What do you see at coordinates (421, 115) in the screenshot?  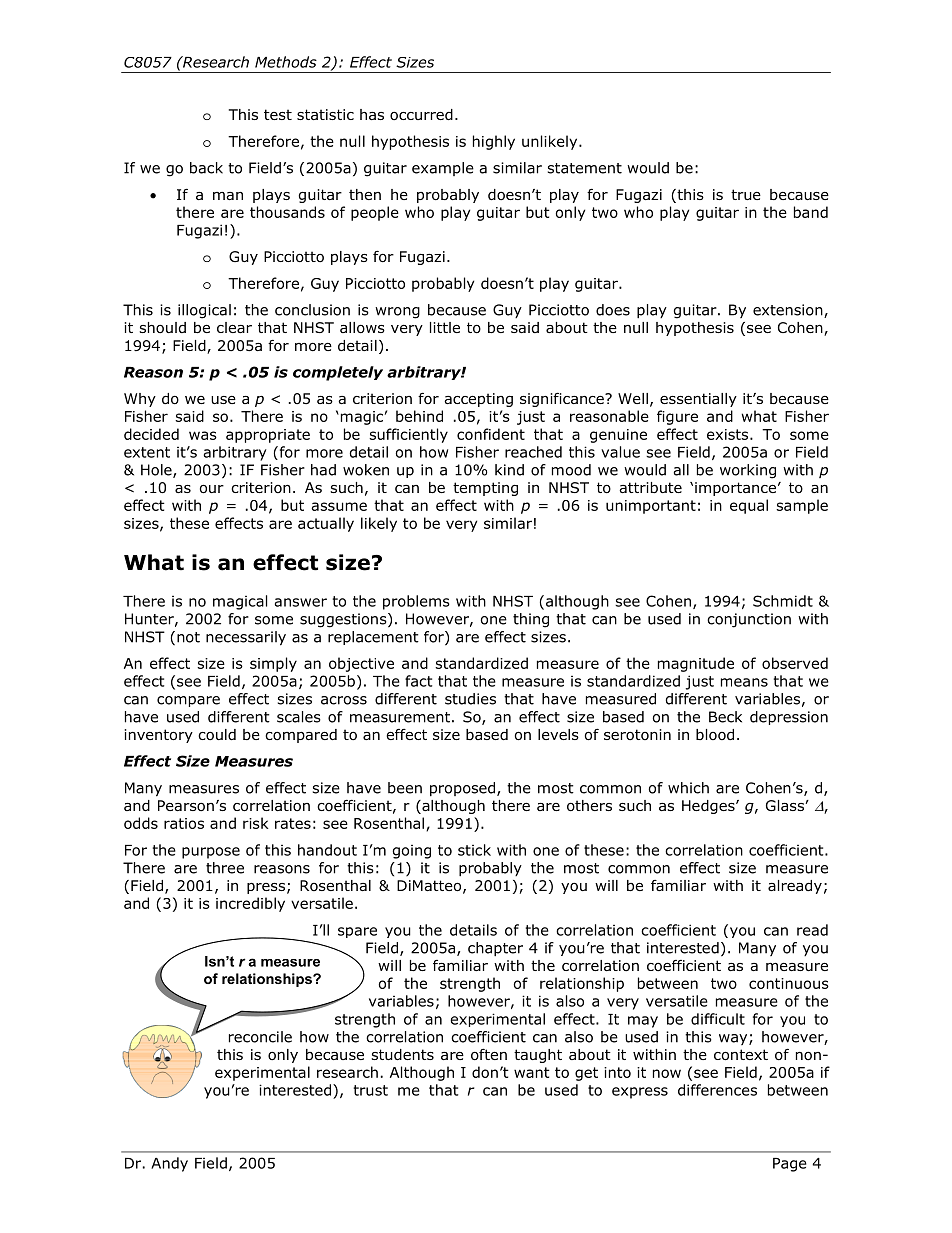 I see `occurred` at bounding box center [421, 115].
